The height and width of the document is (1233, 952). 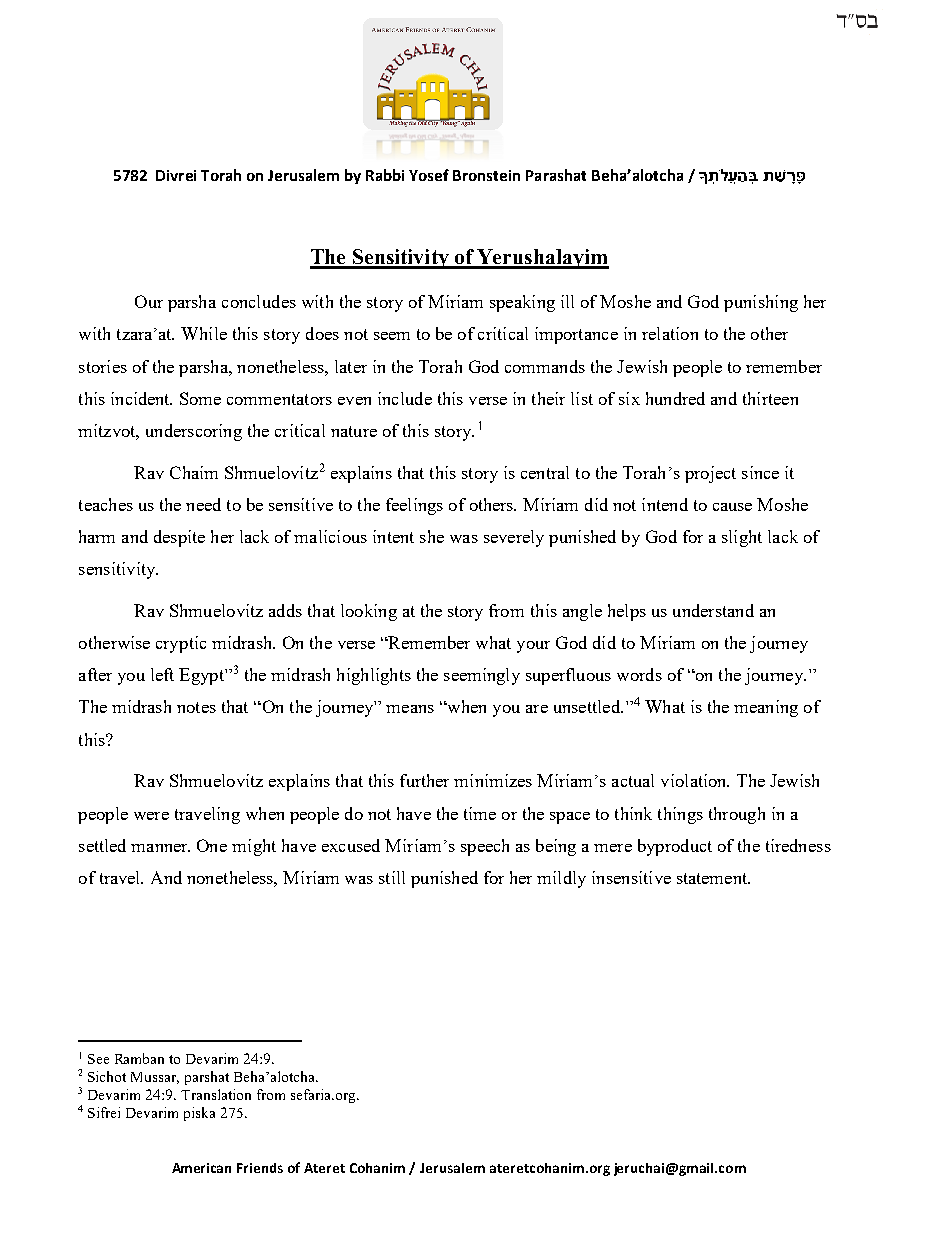 What do you see at coordinates (761, 303) in the document?
I see `punishing` at bounding box center [761, 303].
